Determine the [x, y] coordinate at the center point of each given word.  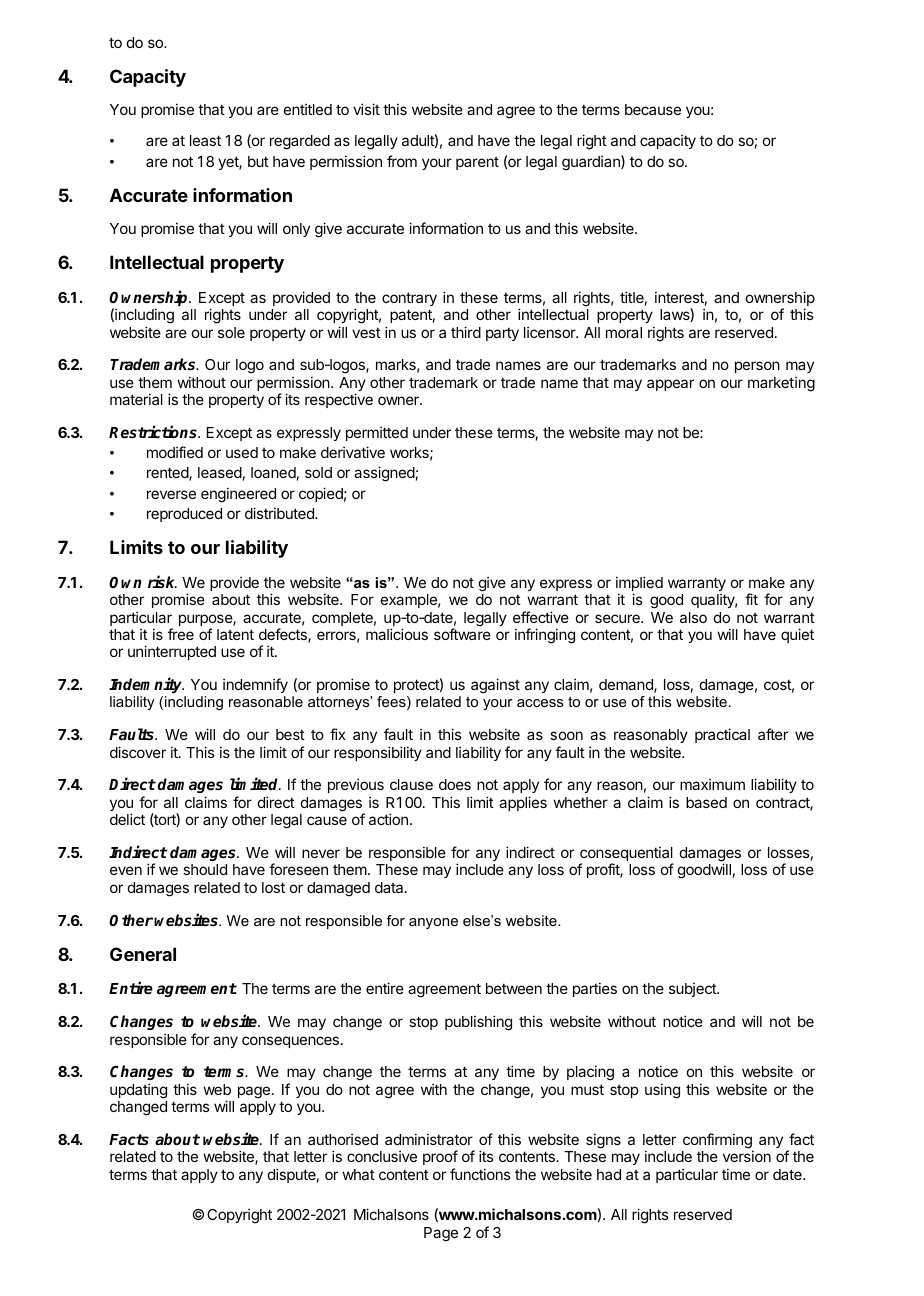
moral [624, 332]
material [136, 399]
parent [477, 163]
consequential [627, 855]
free [181, 634]
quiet [797, 635]
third [466, 332]
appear [670, 385]
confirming [718, 1142]
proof [440, 1157]
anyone [433, 923]
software [462, 634]
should [205, 869]
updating [138, 1091]
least [205, 140]
